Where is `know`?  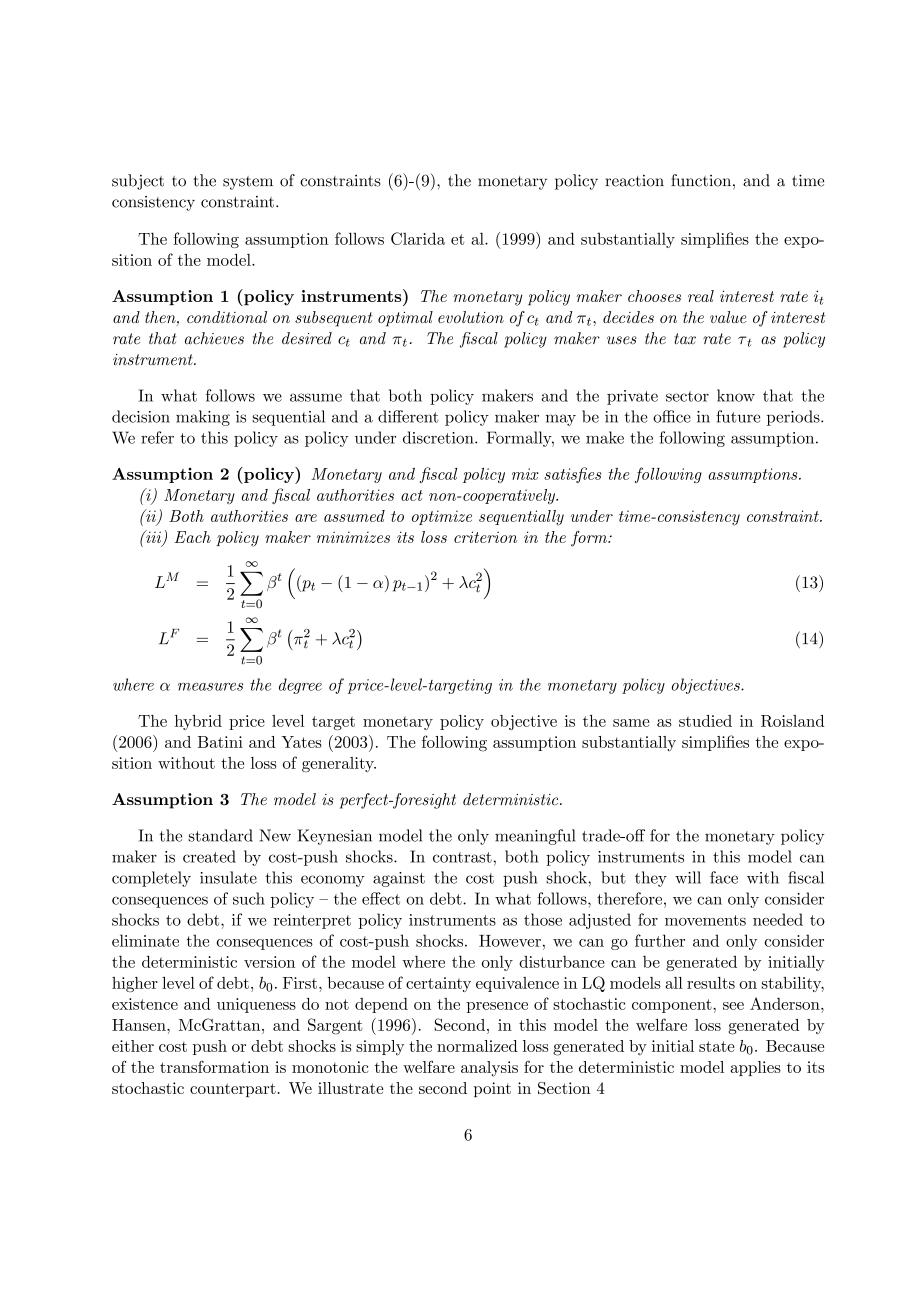 know is located at coordinates (736, 395).
